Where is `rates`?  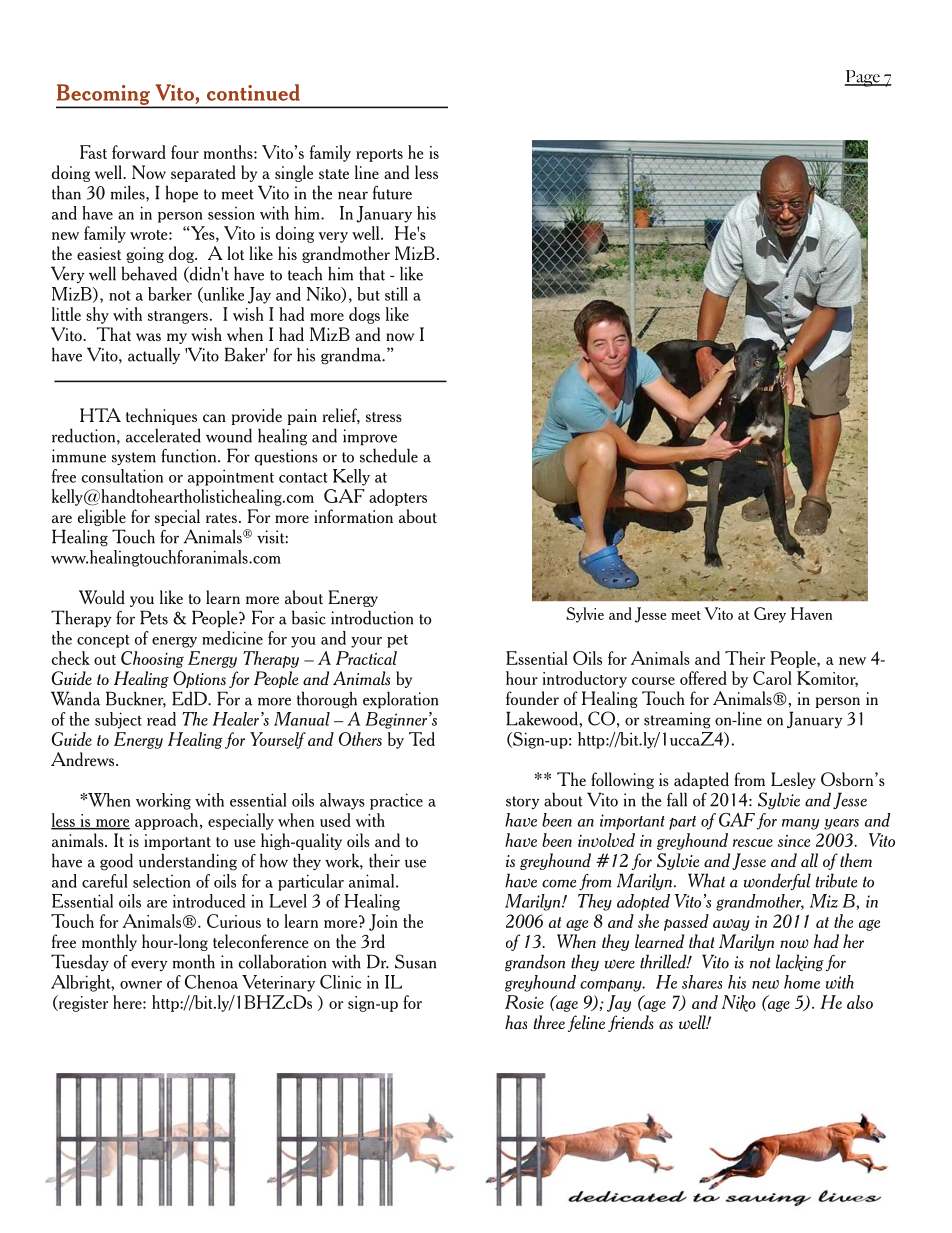 rates is located at coordinates (221, 518).
